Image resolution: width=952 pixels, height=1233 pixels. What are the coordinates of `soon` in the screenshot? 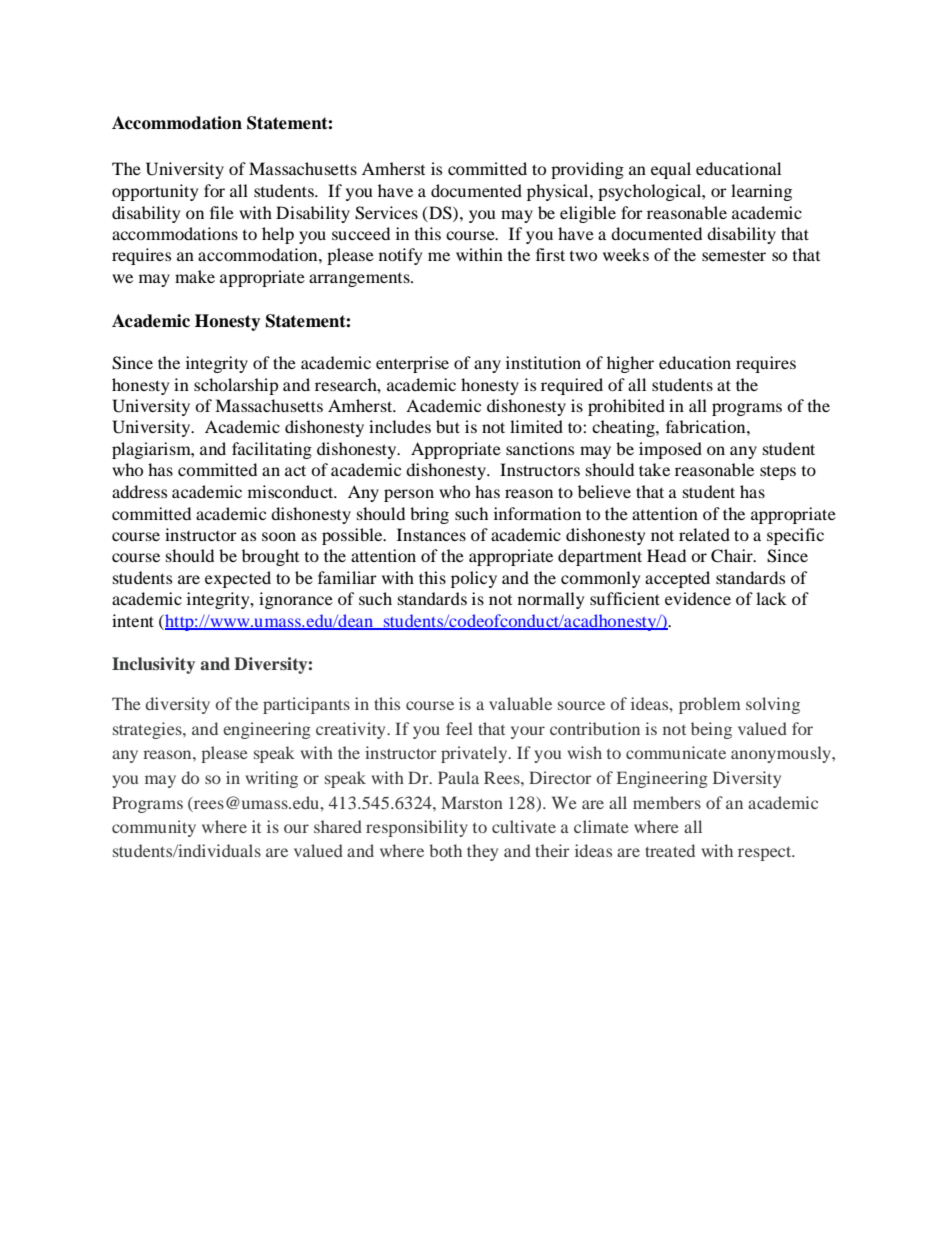 It's located at (279, 536).
